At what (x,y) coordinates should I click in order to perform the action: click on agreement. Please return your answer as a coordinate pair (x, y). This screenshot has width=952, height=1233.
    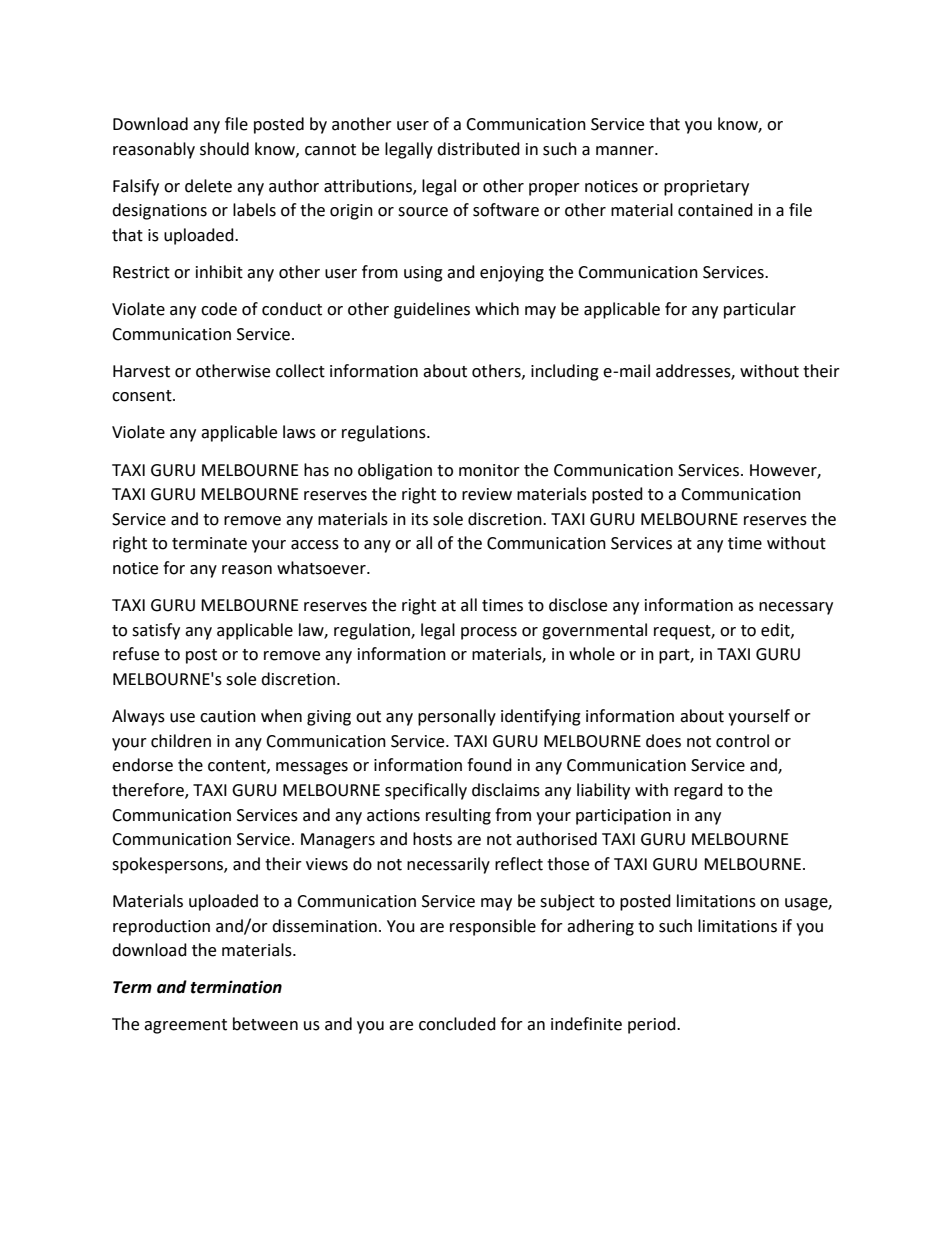
    Looking at the image, I should click on (185, 1026).
